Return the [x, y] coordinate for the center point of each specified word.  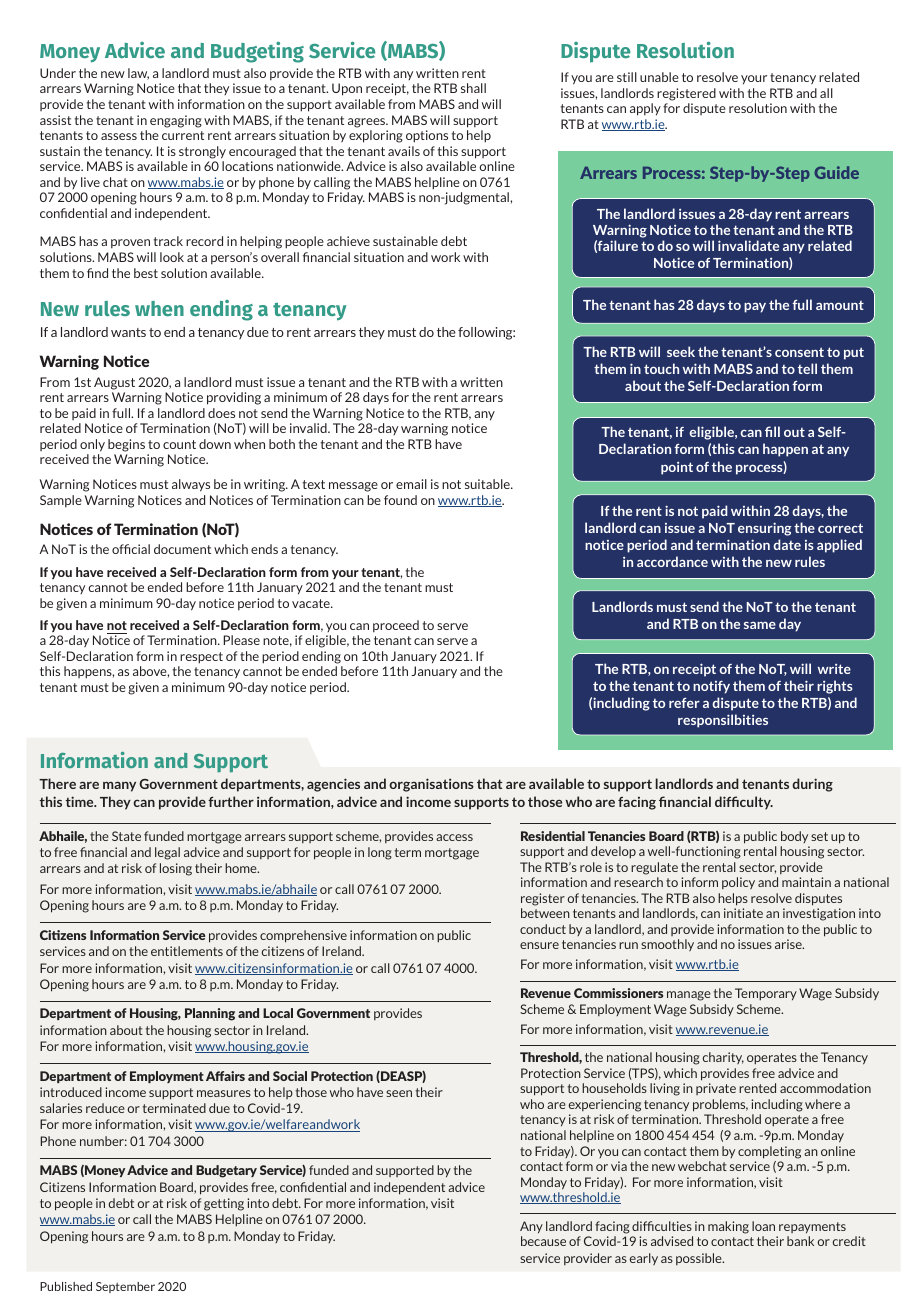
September [125, 1287]
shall [473, 88]
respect [201, 658]
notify [711, 687]
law [138, 74]
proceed [396, 626]
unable [659, 77]
